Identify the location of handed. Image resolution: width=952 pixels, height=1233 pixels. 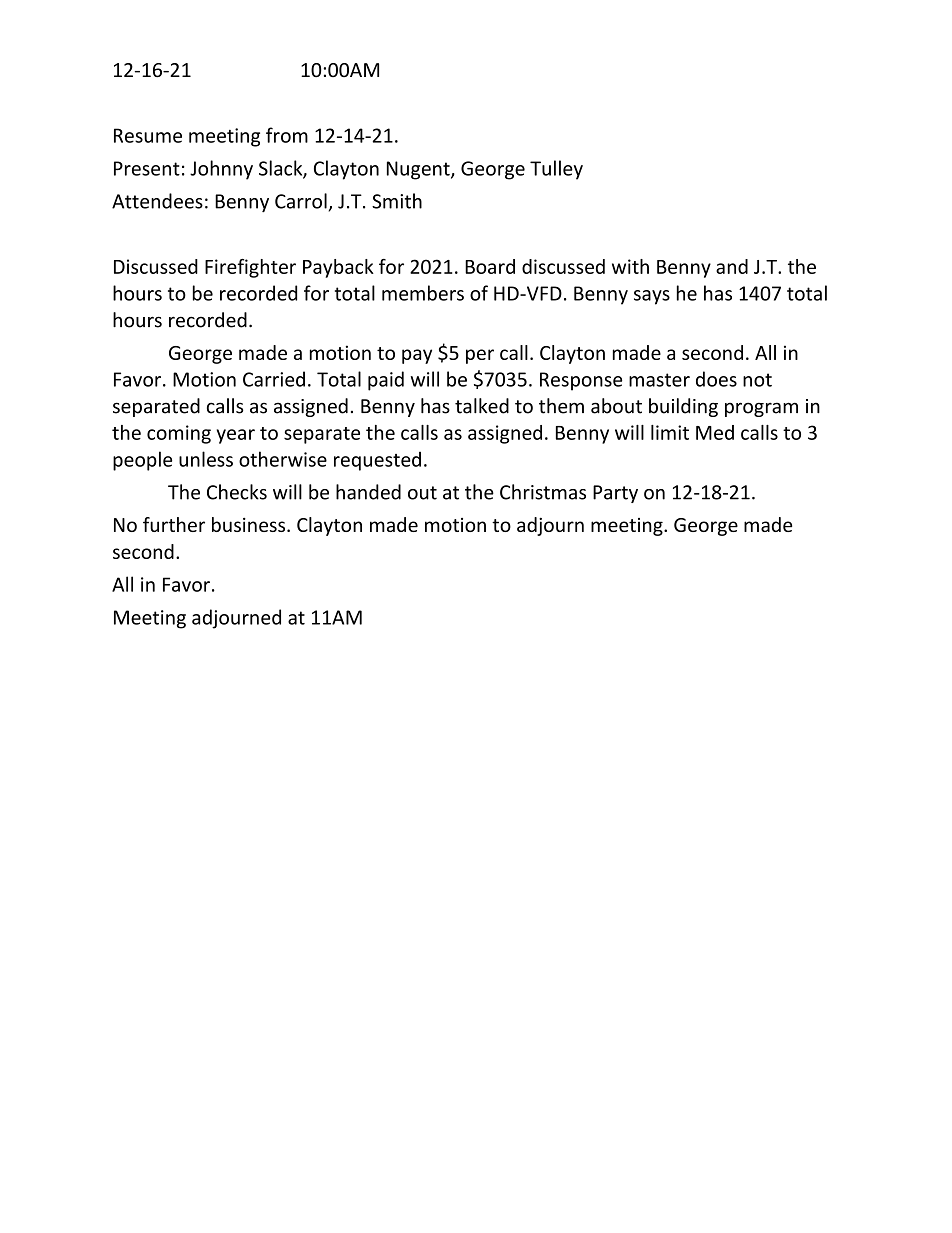
(368, 492).
